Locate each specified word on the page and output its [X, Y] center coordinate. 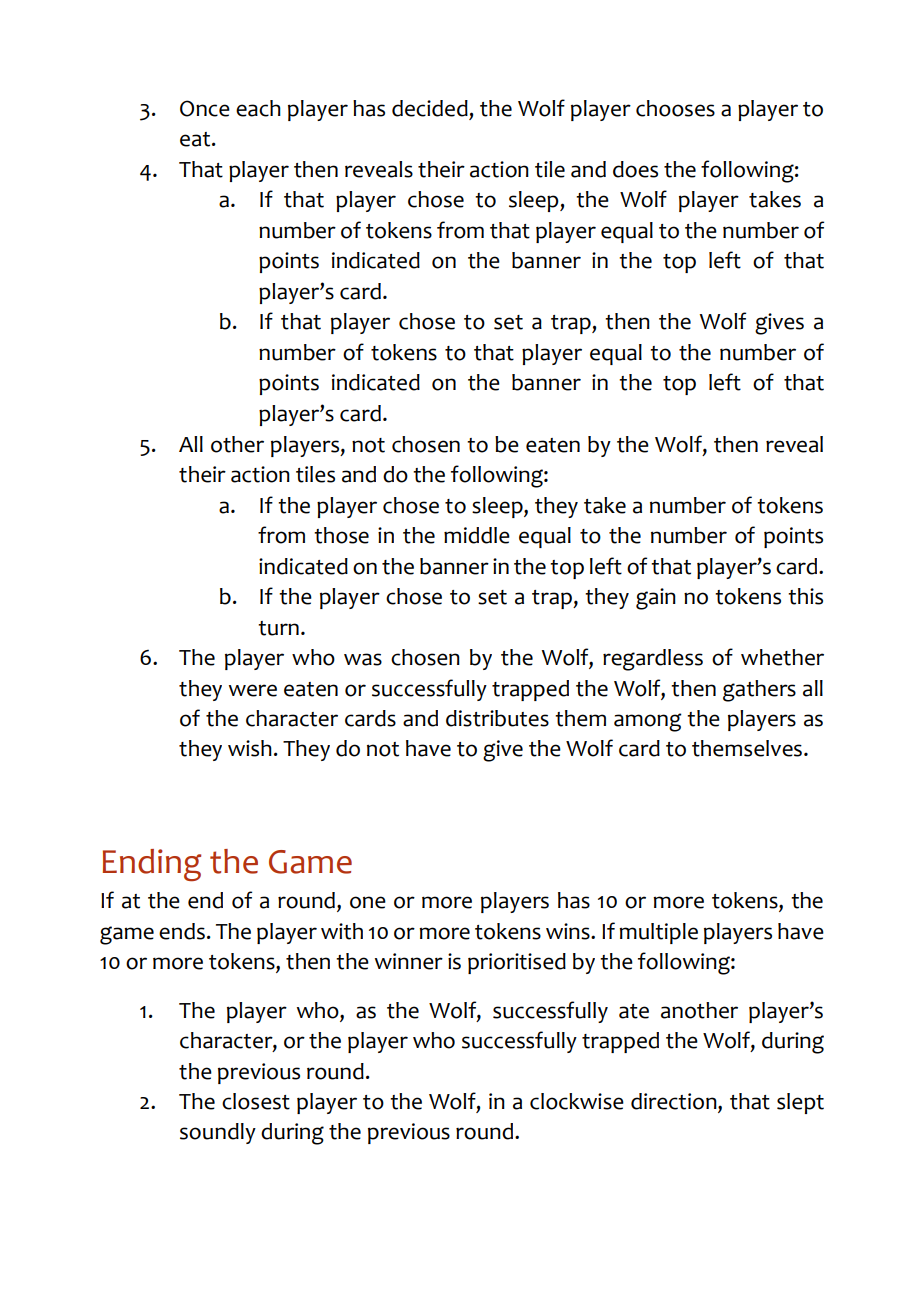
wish [250, 748]
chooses [675, 108]
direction [675, 1102]
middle [477, 535]
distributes [497, 718]
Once [205, 108]
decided [430, 108]
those [341, 535]
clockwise [577, 1101]
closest [256, 1101]
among [648, 722]
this [805, 596]
